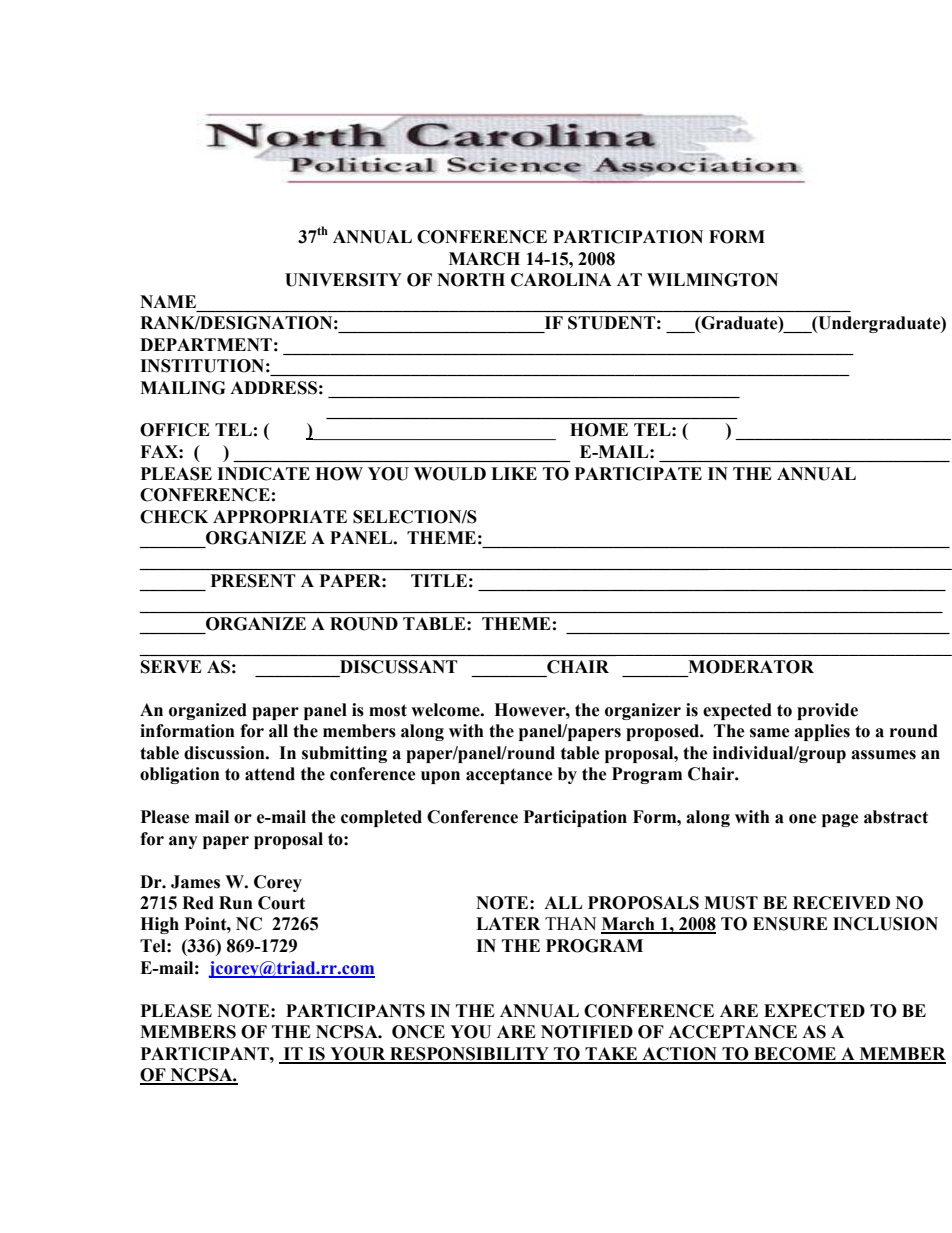  I want to click on DEPARTMENT, so click(206, 344).
